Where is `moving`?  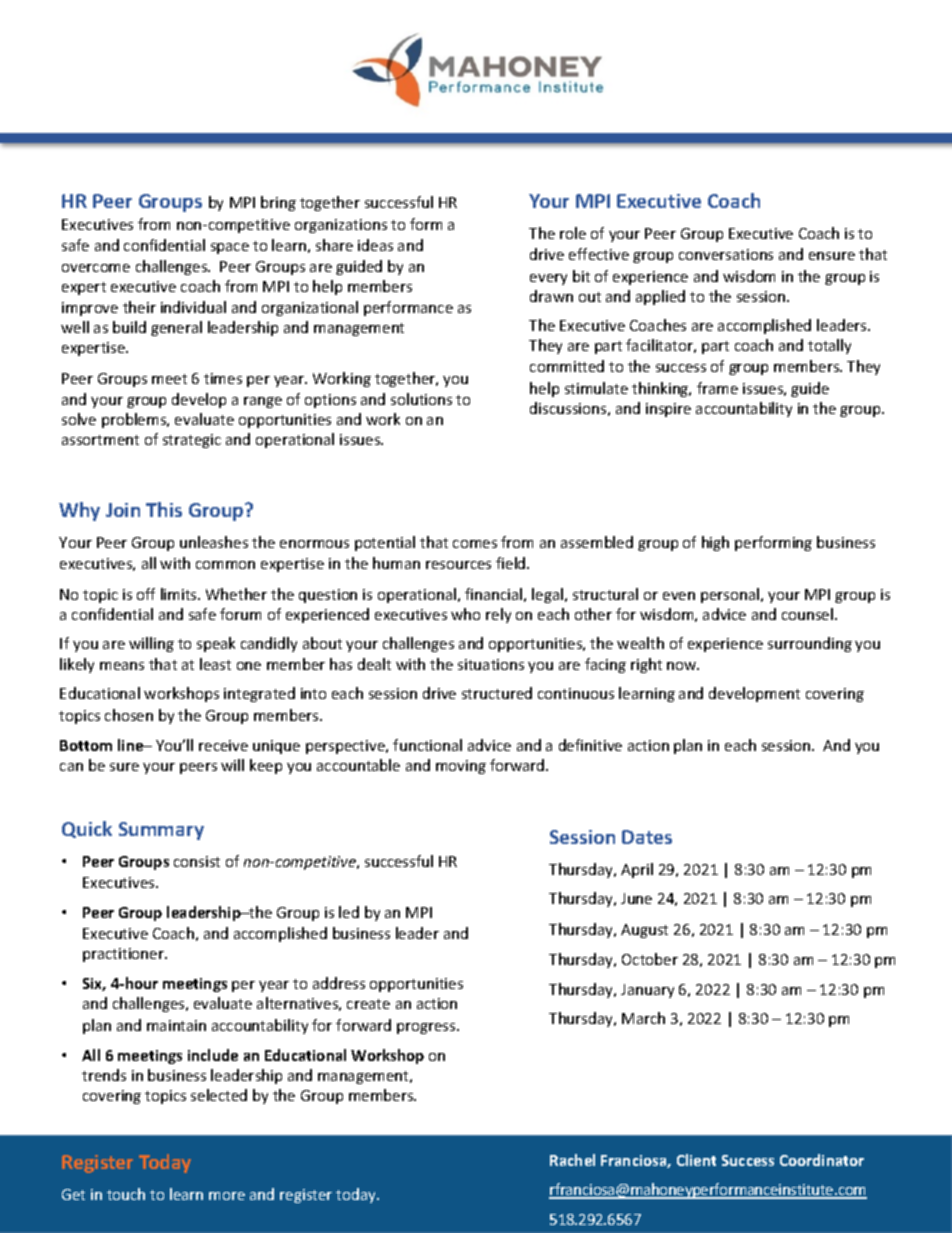
moving is located at coordinates (461, 767).
